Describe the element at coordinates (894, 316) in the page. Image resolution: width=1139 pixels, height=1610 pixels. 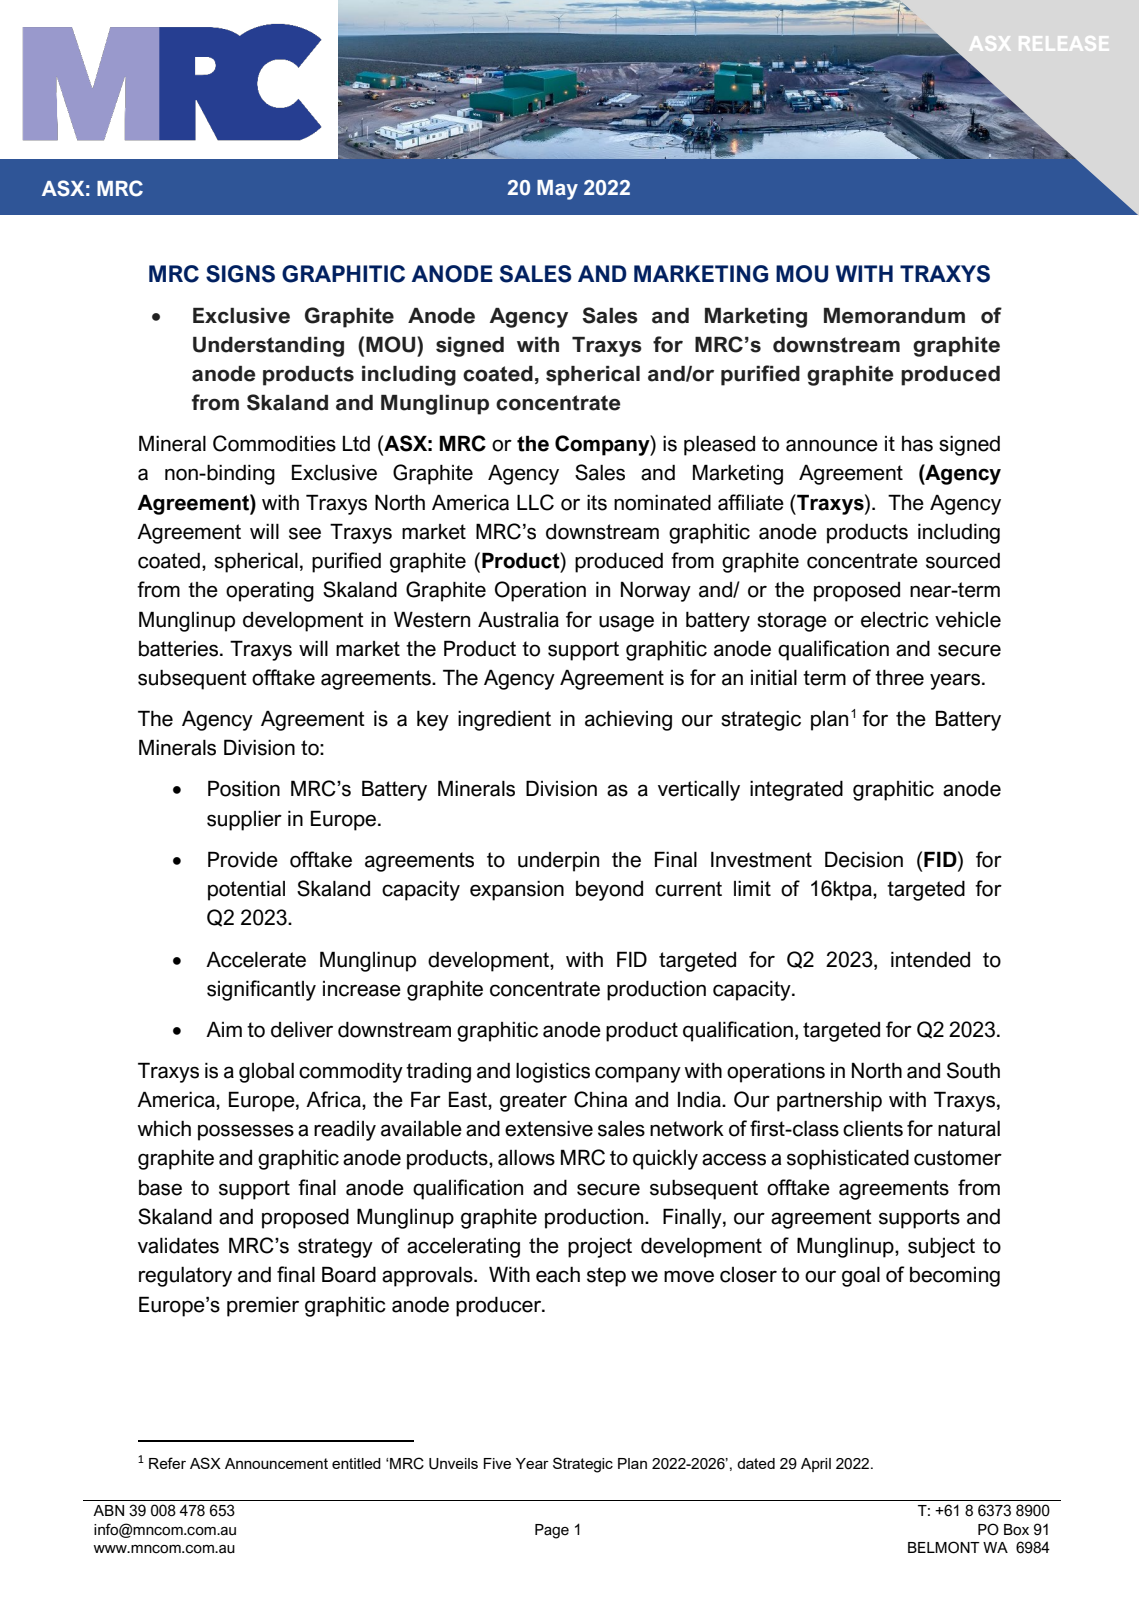
I see `Memorandum` at that location.
